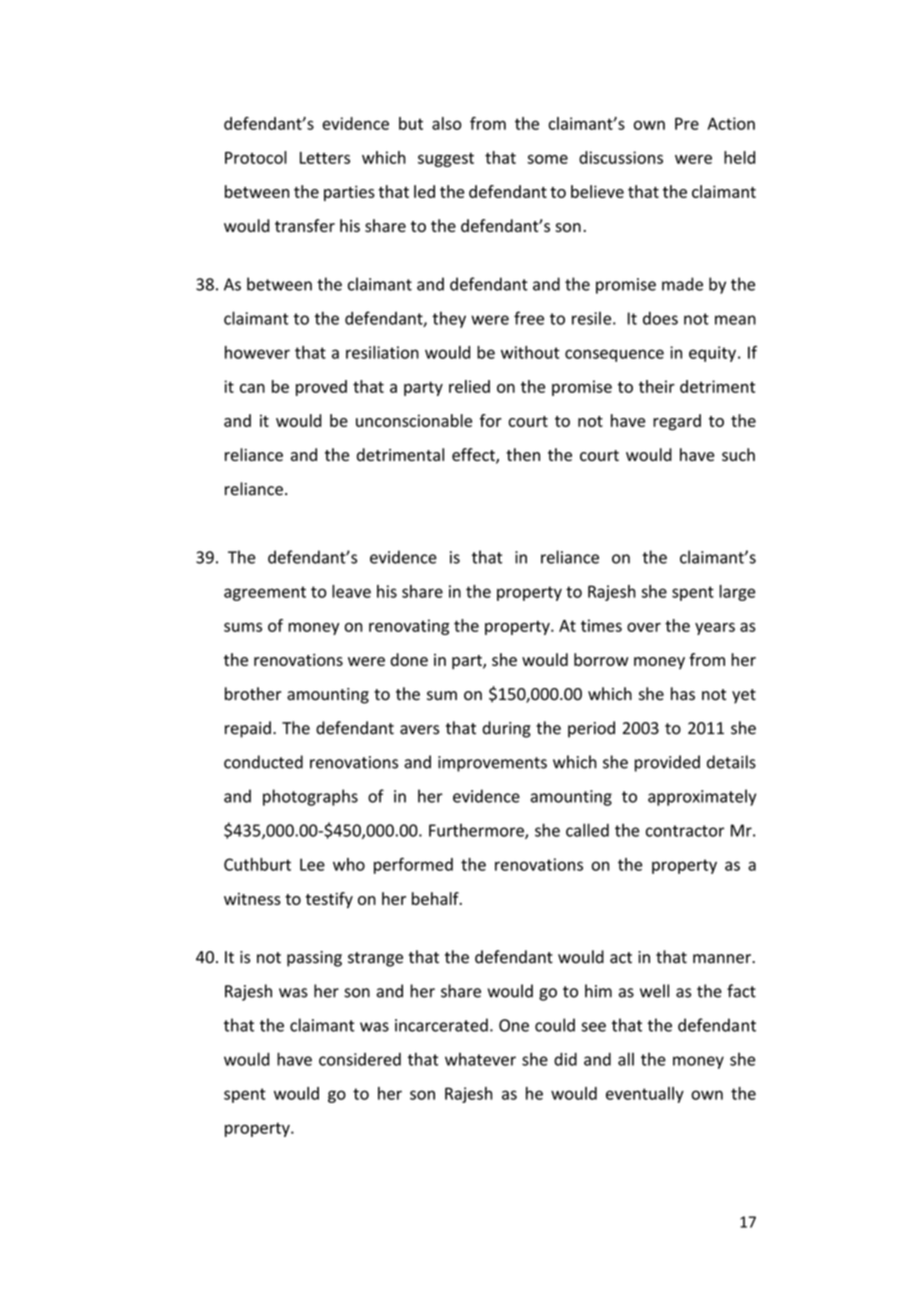  I want to click on Letters, so click(325, 158).
